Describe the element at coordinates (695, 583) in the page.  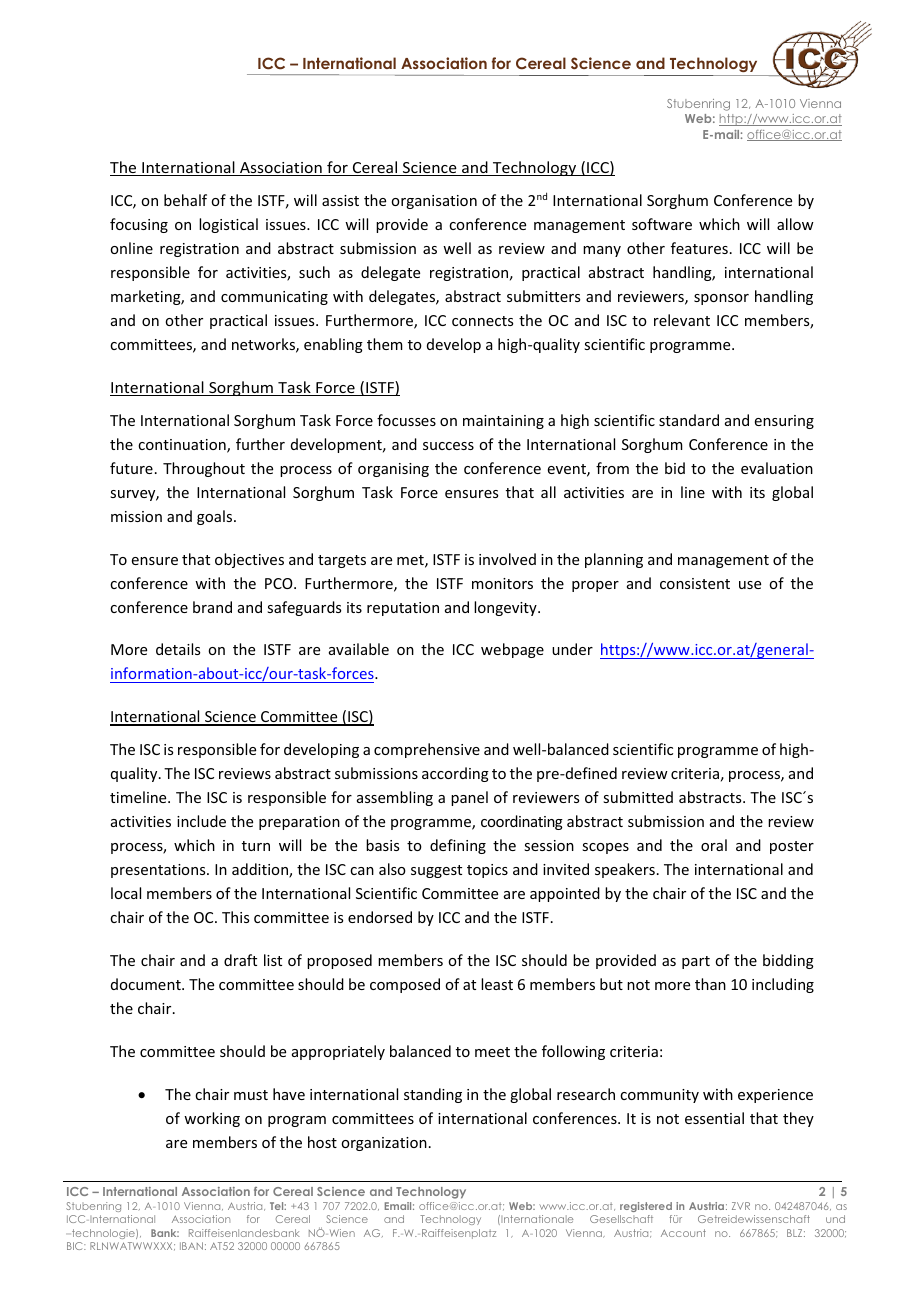
I see `consistent` at that location.
